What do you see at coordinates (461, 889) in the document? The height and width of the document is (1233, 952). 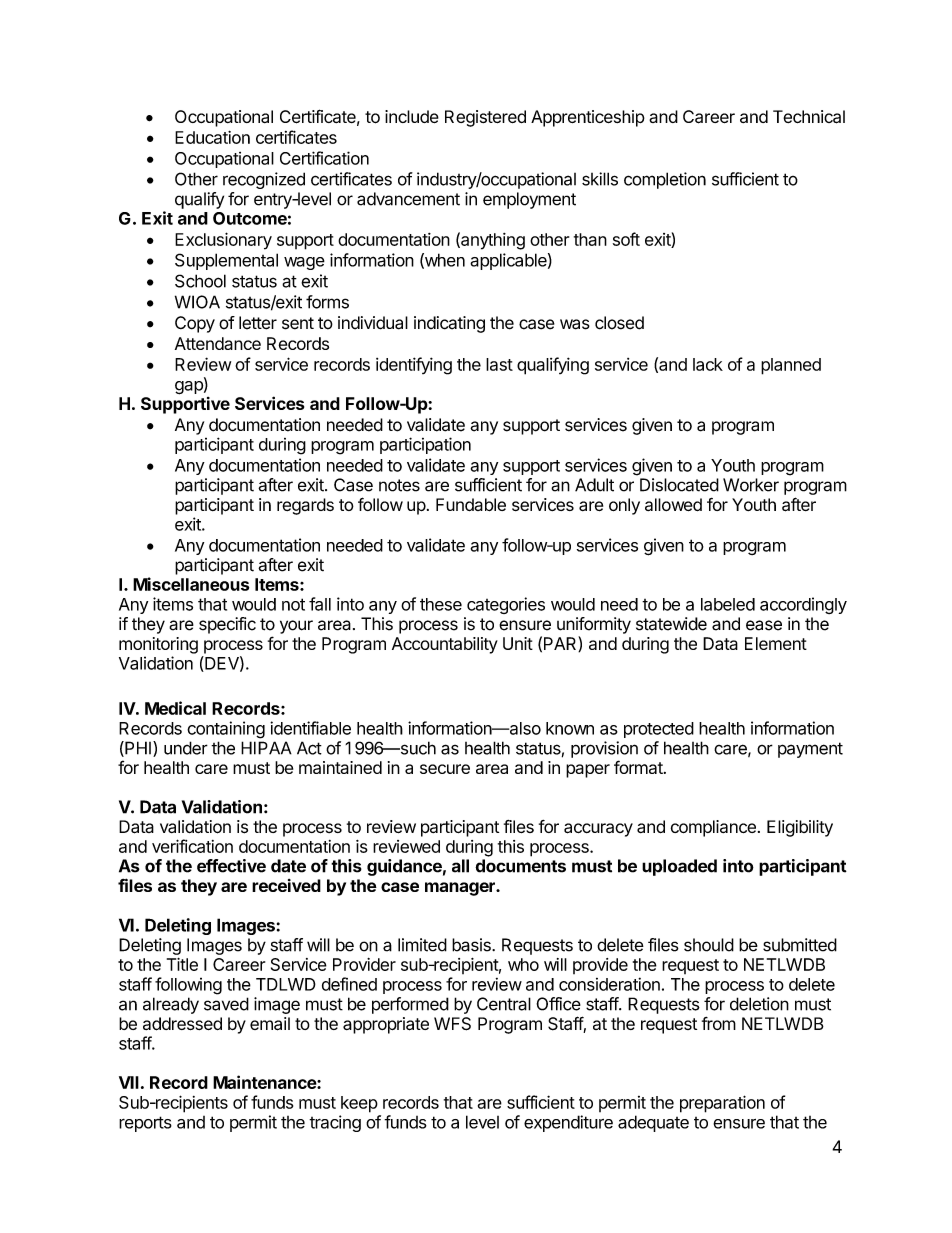 I see `manager` at bounding box center [461, 889].
